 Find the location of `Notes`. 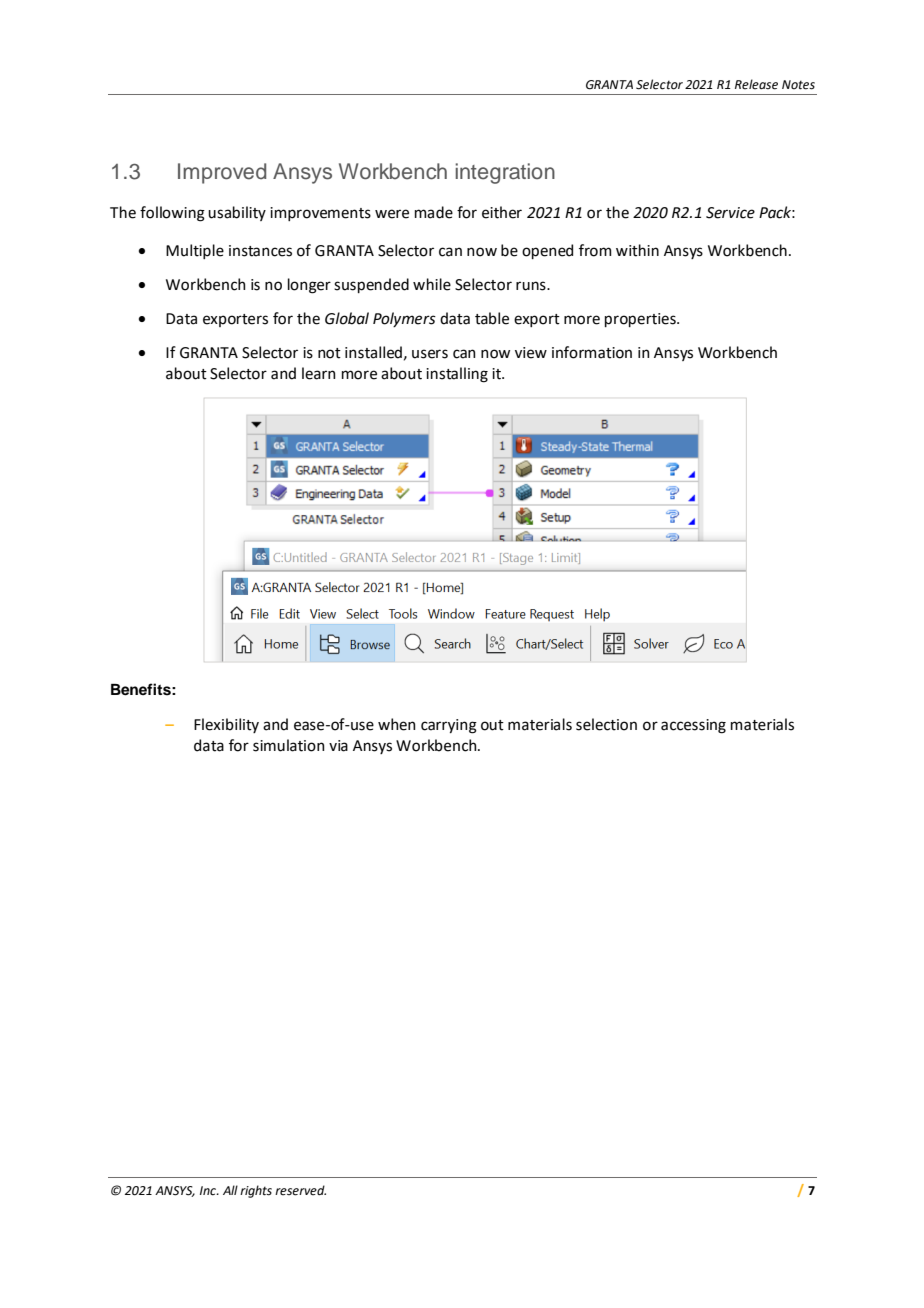

Notes is located at coordinates (798, 85).
